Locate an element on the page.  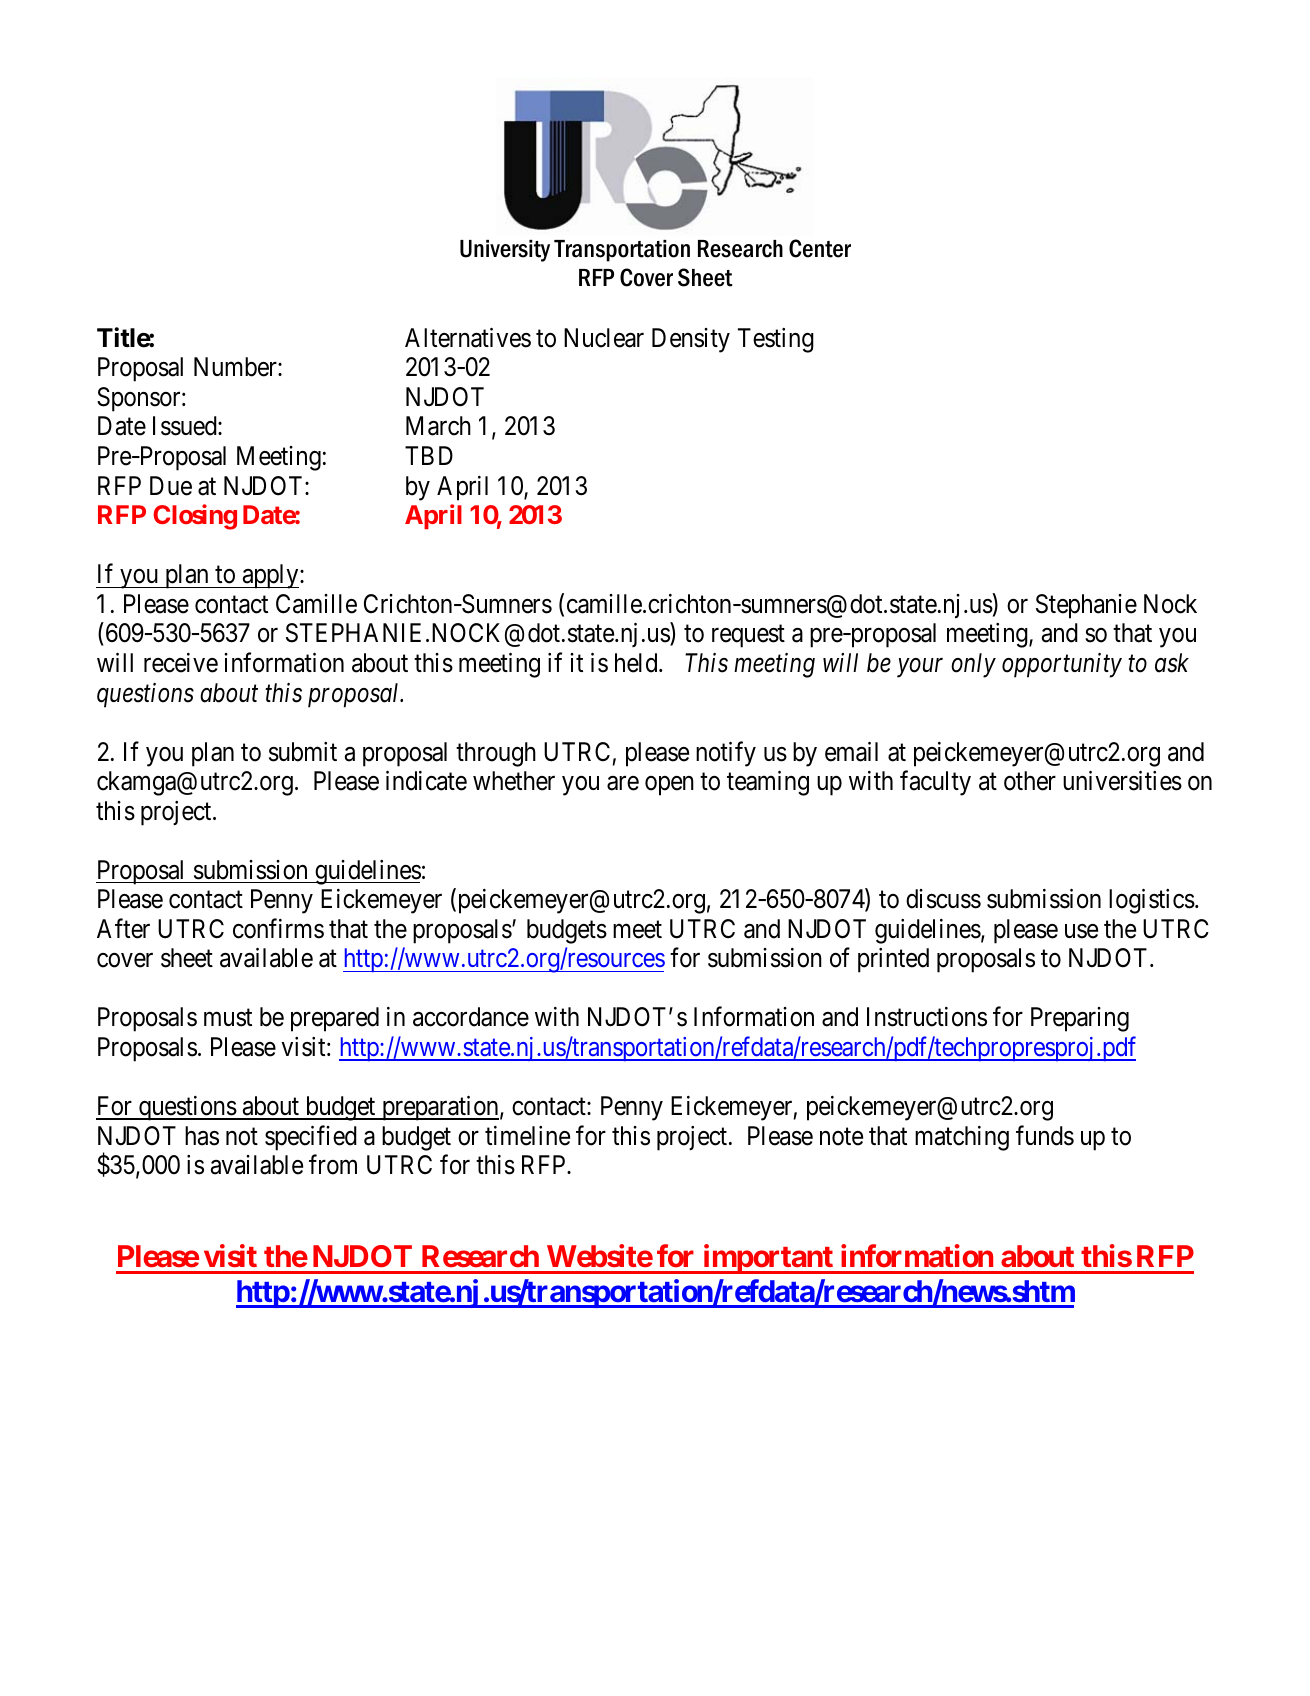
matching is located at coordinates (962, 1138).
